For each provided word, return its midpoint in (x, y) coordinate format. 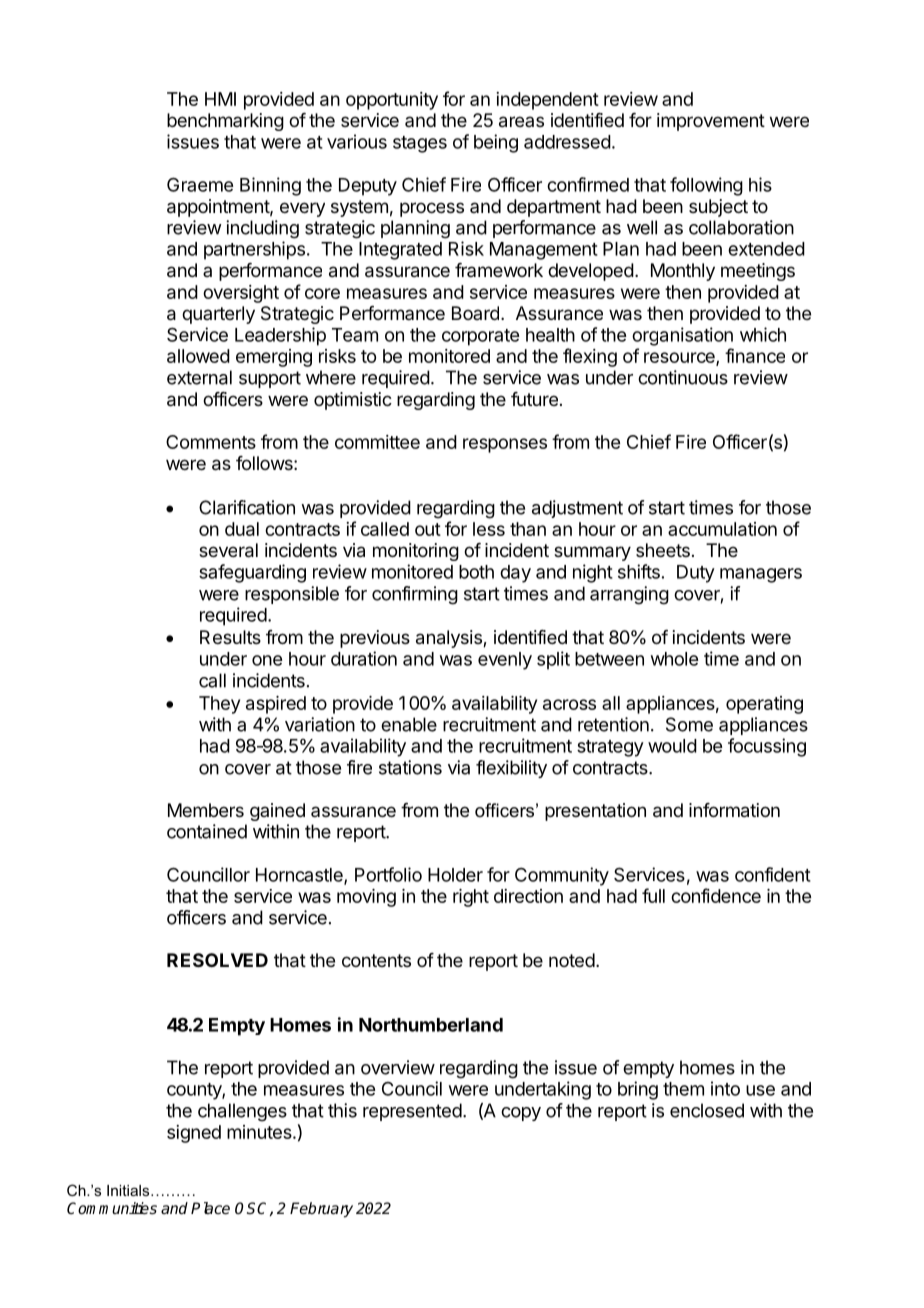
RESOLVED (217, 960)
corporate (480, 337)
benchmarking (225, 122)
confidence (716, 895)
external (199, 377)
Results (230, 637)
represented (412, 1112)
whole (674, 659)
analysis (450, 639)
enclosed (707, 1110)
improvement (711, 122)
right (471, 898)
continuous (683, 377)
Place (210, 1208)
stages (420, 144)
